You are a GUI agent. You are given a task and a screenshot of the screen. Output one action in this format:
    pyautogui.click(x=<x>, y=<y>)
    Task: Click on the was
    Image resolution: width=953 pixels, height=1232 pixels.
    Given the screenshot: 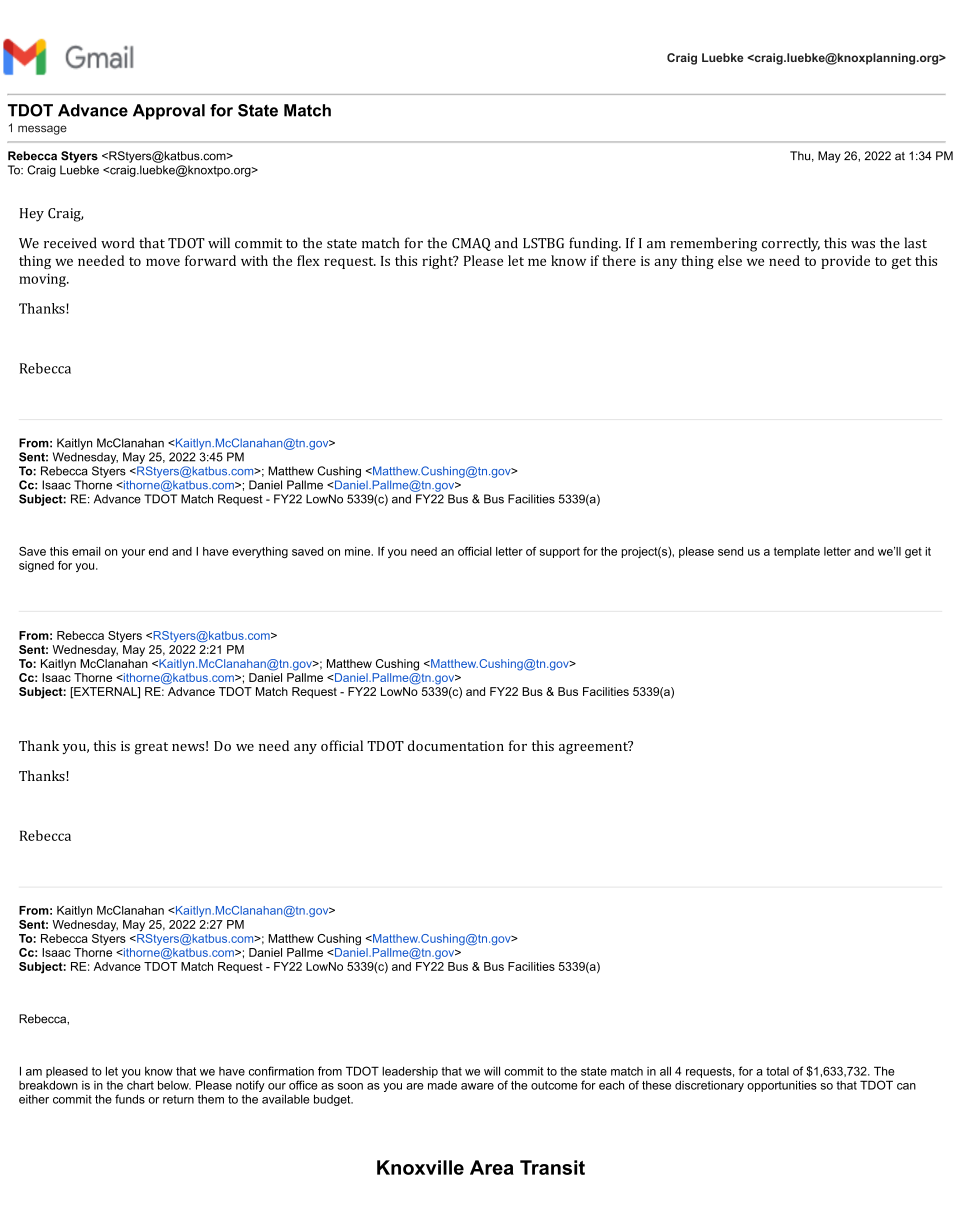 What is the action you would take?
    pyautogui.click(x=863, y=245)
